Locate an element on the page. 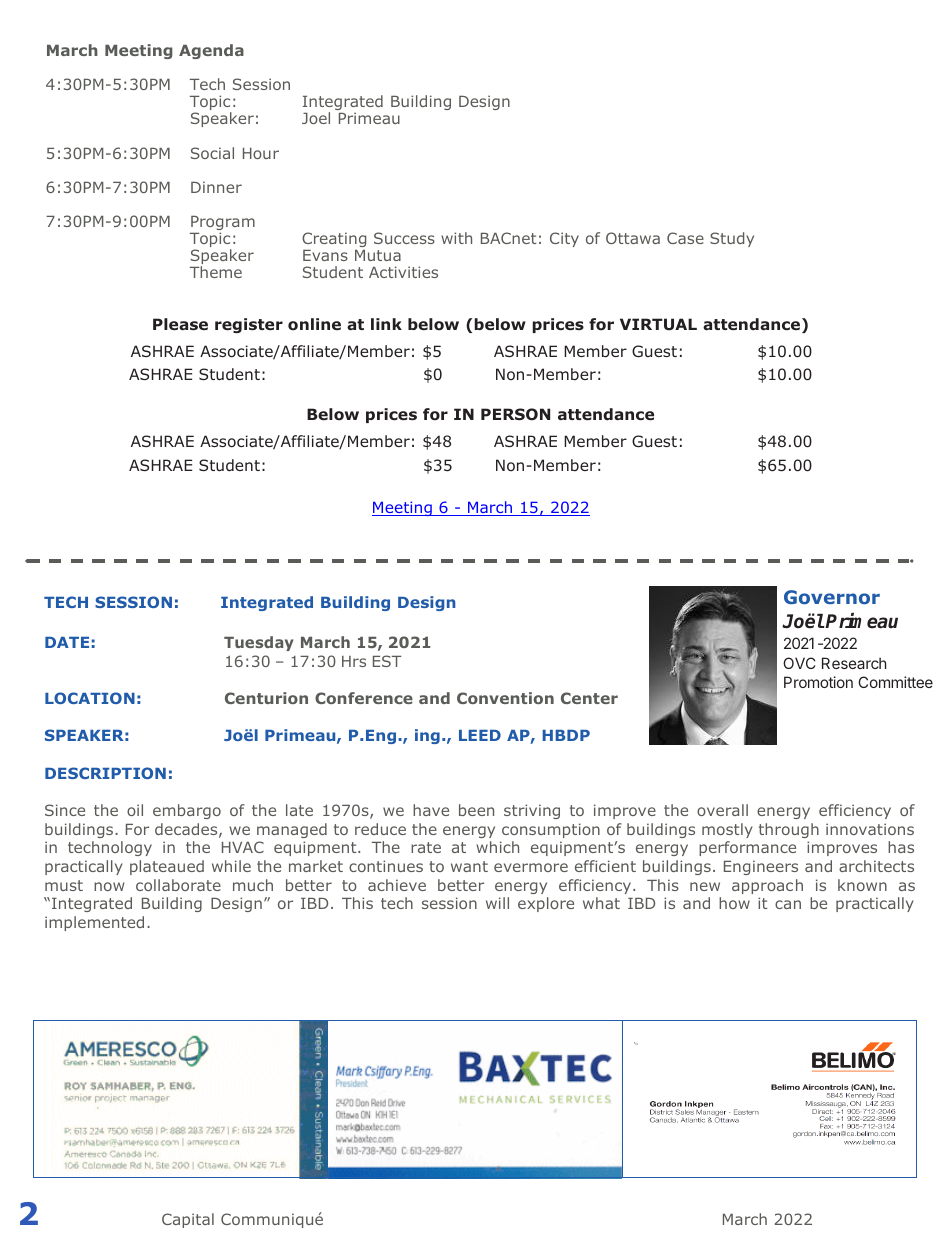 Image resolution: width=952 pixels, height=1233 pixels. been is located at coordinates (476, 810).
